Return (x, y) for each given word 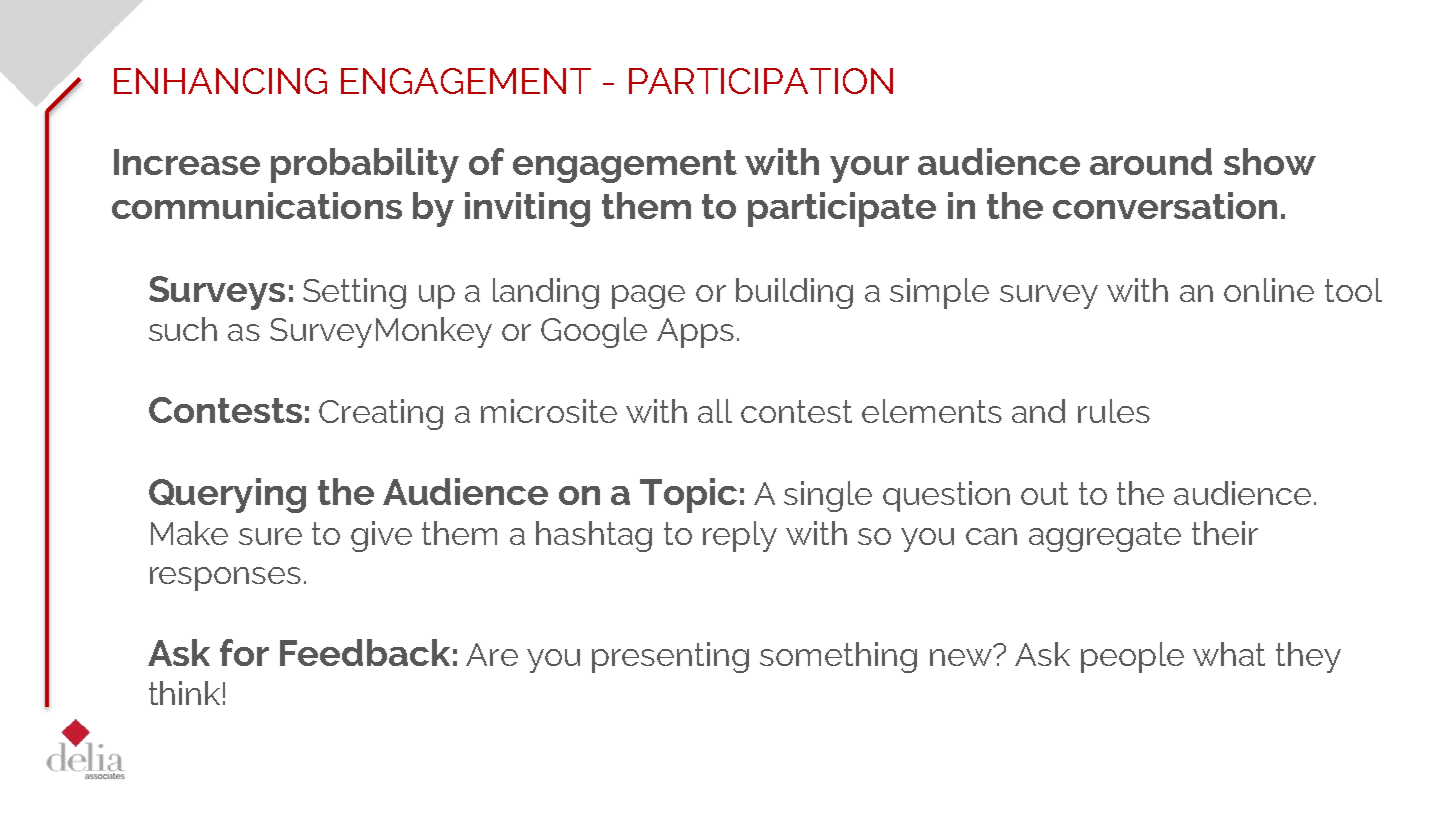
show (1270, 161)
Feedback (365, 652)
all (715, 411)
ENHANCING (220, 81)
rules (1114, 411)
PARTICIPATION (761, 81)
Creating (381, 414)
